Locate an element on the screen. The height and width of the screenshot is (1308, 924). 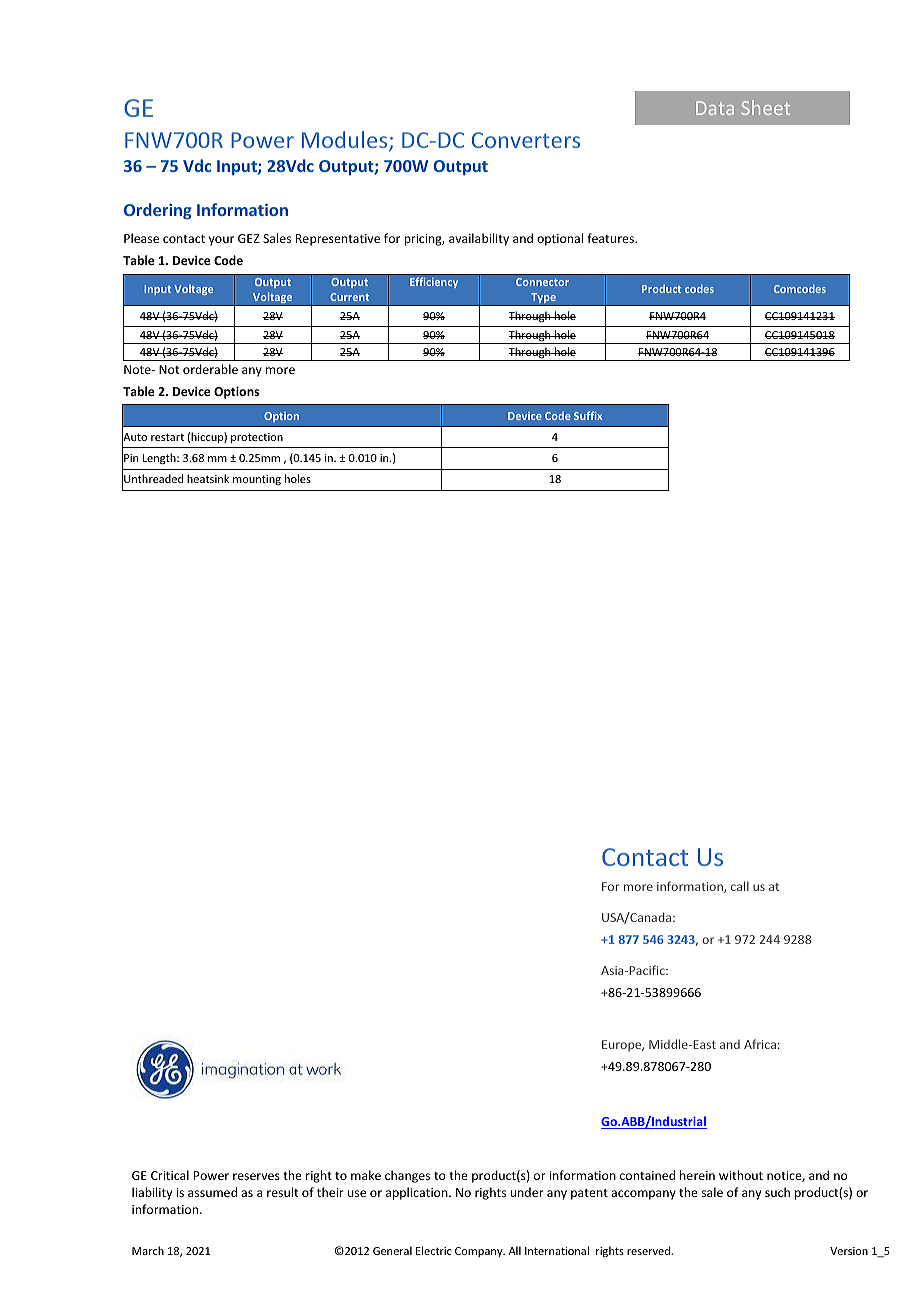
reserves is located at coordinates (256, 1176).
